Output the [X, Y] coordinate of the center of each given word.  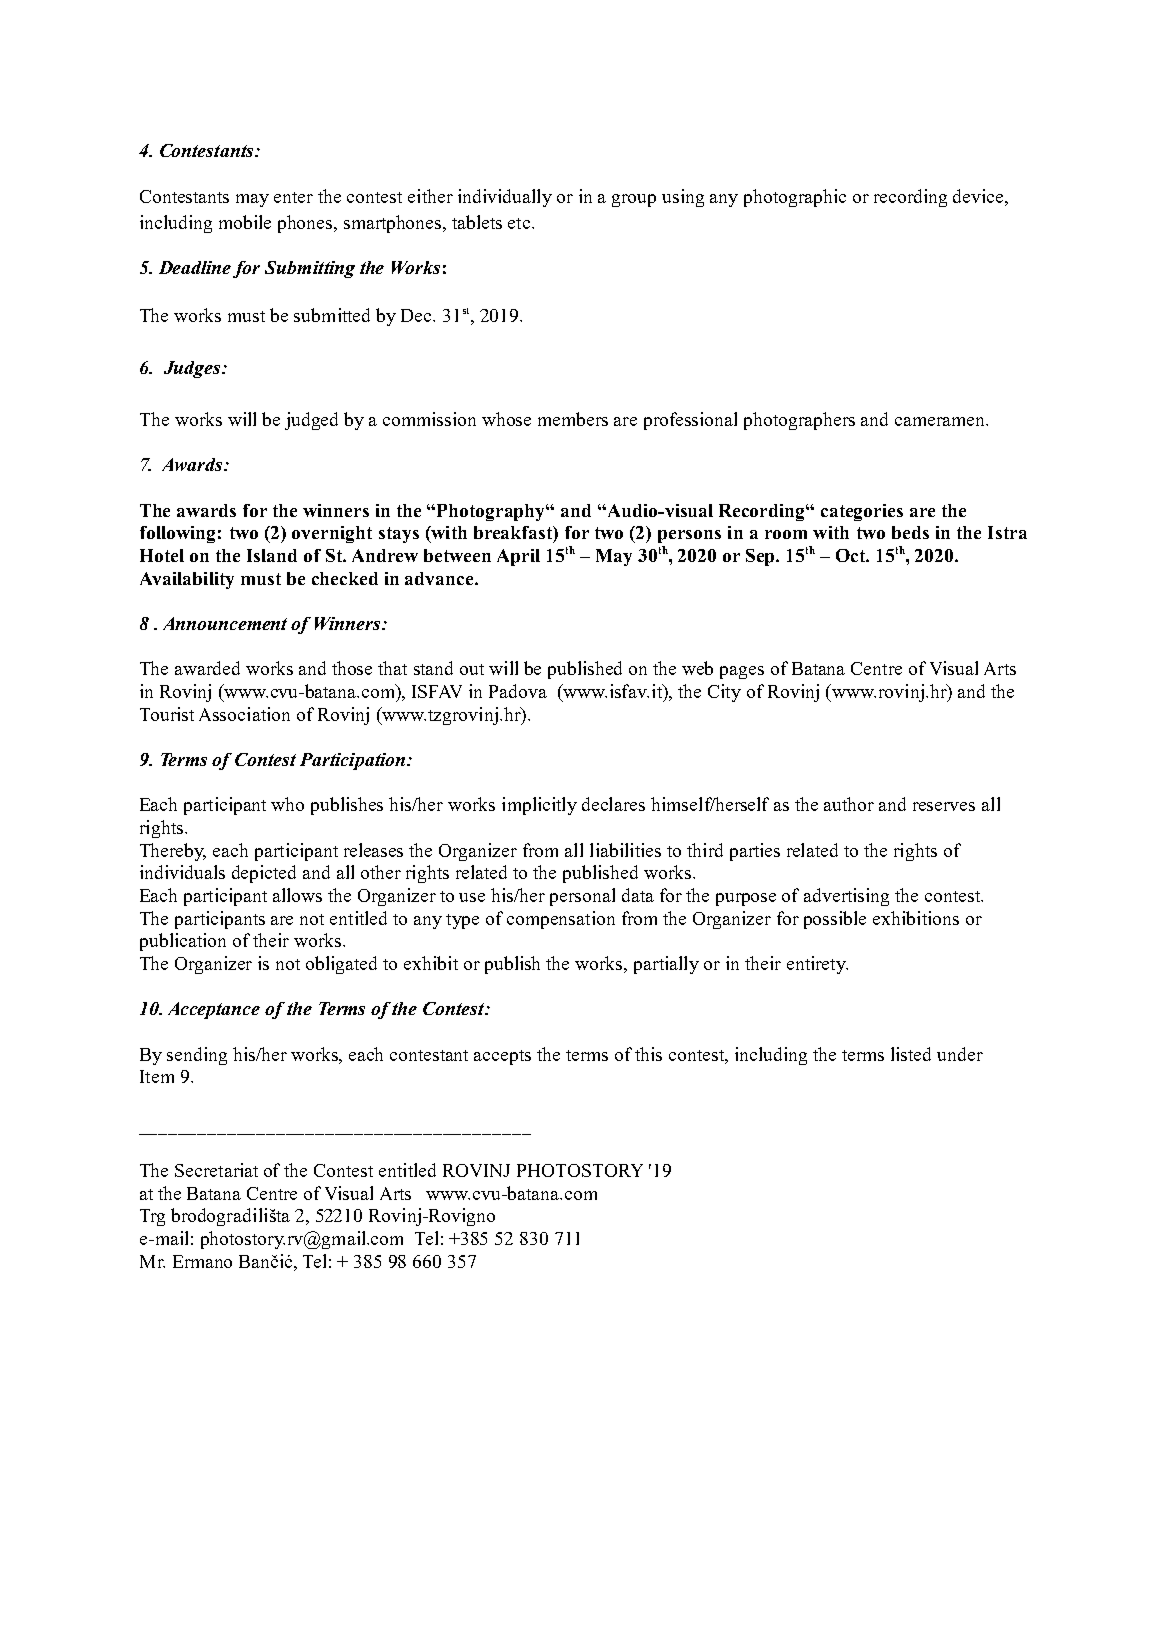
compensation [561, 920]
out [472, 669]
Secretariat [216, 1170]
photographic [795, 198]
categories [862, 512]
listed [911, 1054]
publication [183, 942]
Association [244, 714]
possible [835, 920]
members [573, 419]
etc [520, 223]
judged [311, 421]
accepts [502, 1057]
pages [742, 672]
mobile [245, 222]
